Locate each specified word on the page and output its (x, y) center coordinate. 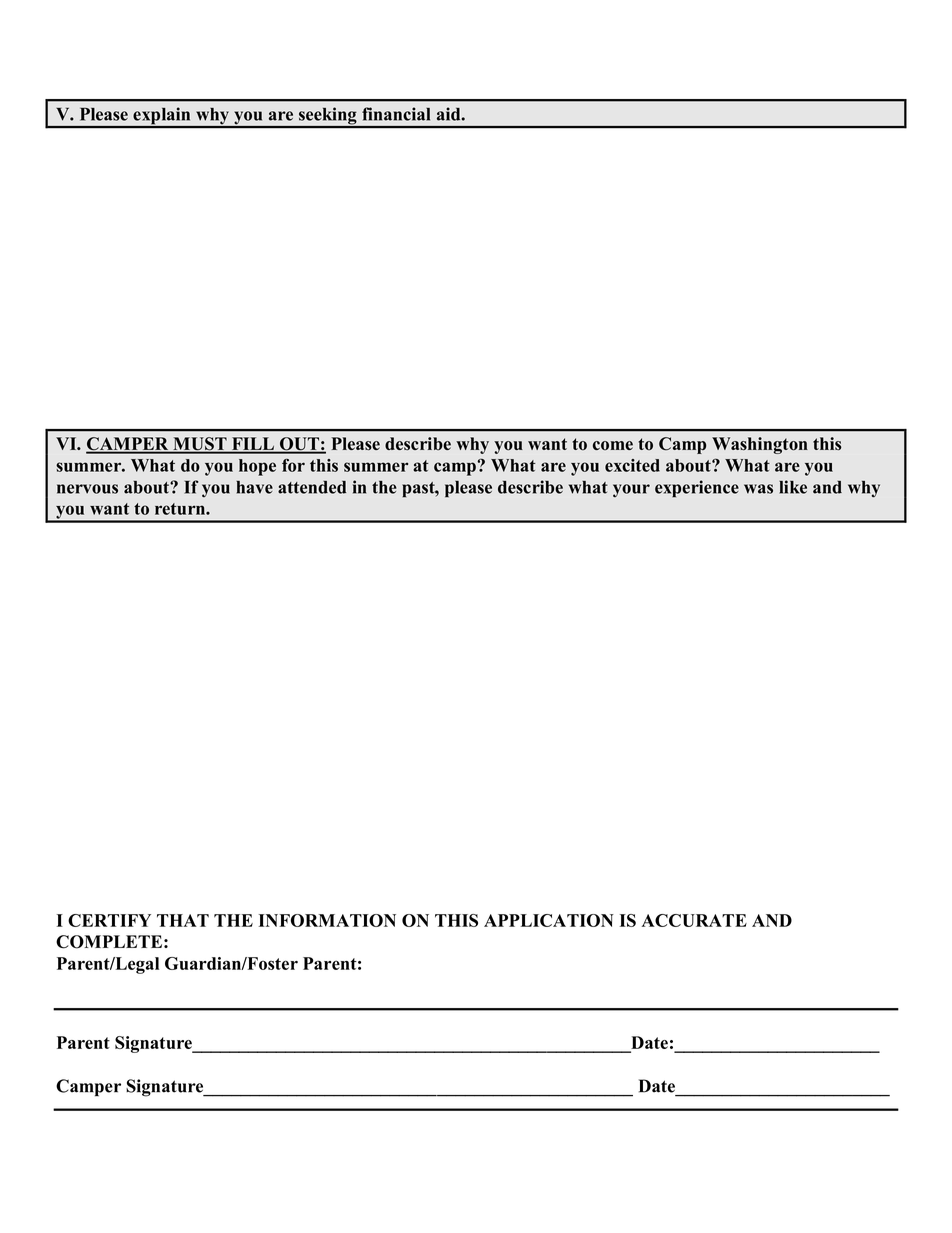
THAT (183, 920)
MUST (200, 445)
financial (396, 114)
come (613, 445)
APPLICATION (549, 920)
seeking (328, 117)
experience (697, 488)
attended (312, 487)
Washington (760, 445)
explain (162, 117)
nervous (87, 489)
